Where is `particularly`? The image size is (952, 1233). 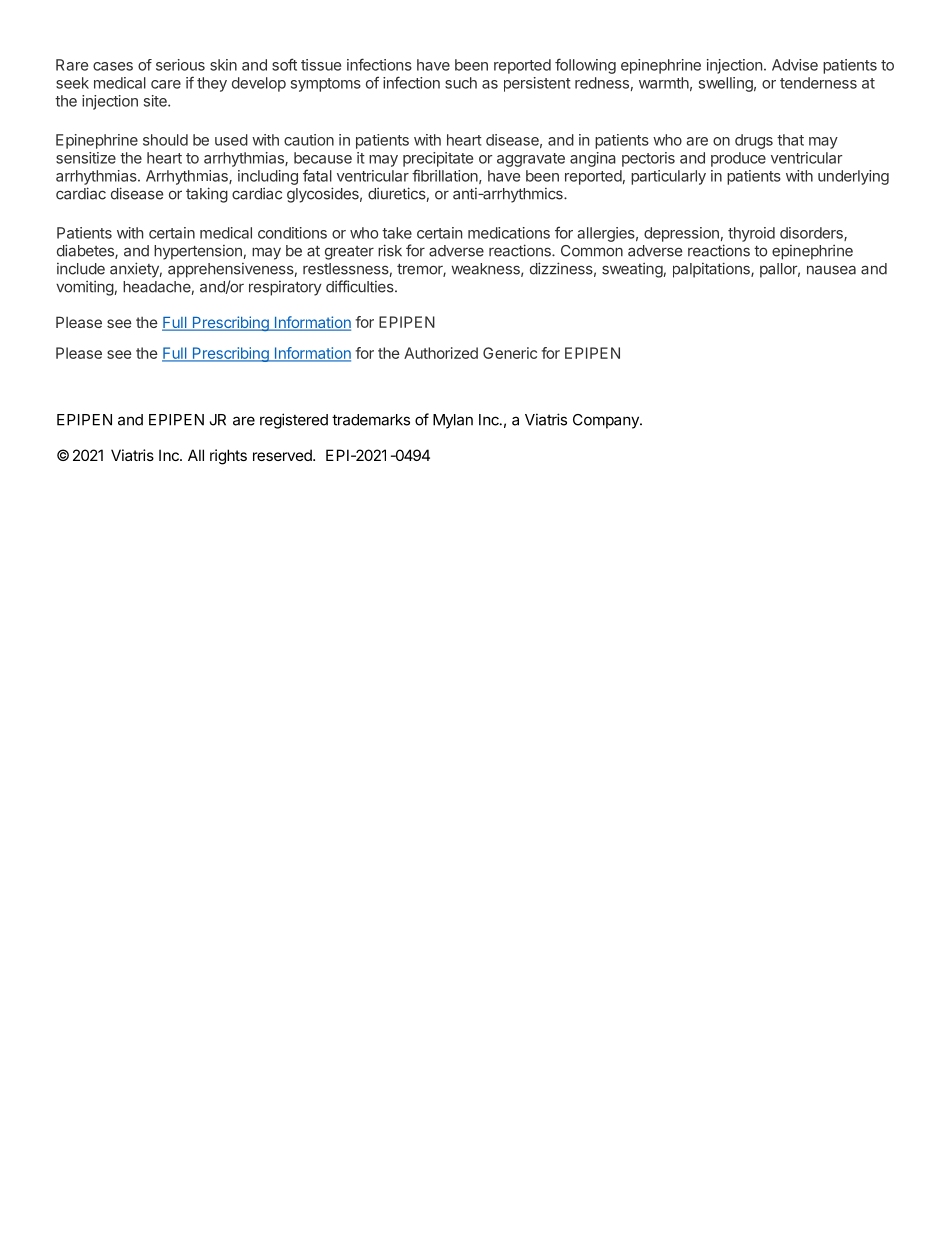
particularly is located at coordinates (668, 177).
